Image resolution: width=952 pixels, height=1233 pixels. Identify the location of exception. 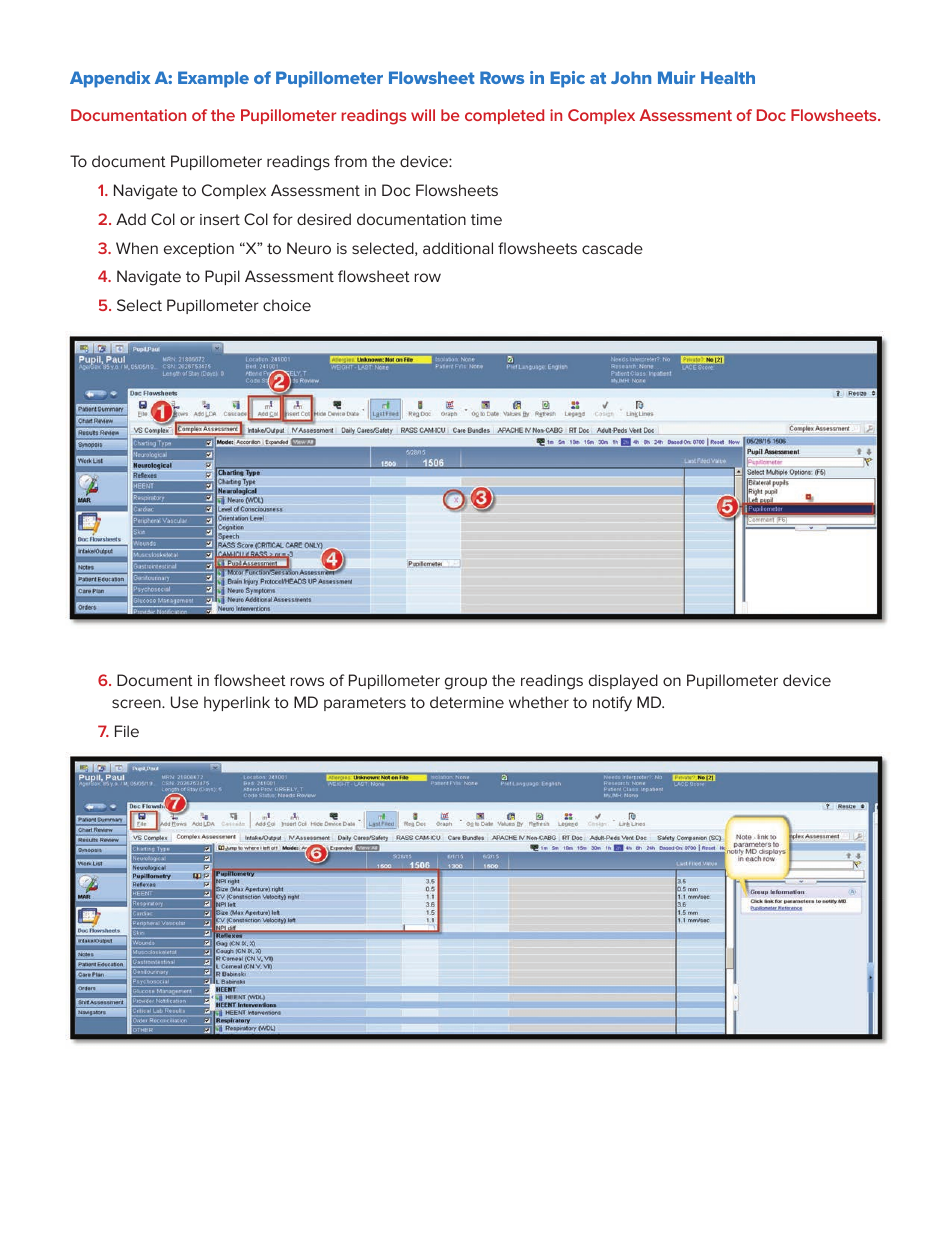
(199, 250).
